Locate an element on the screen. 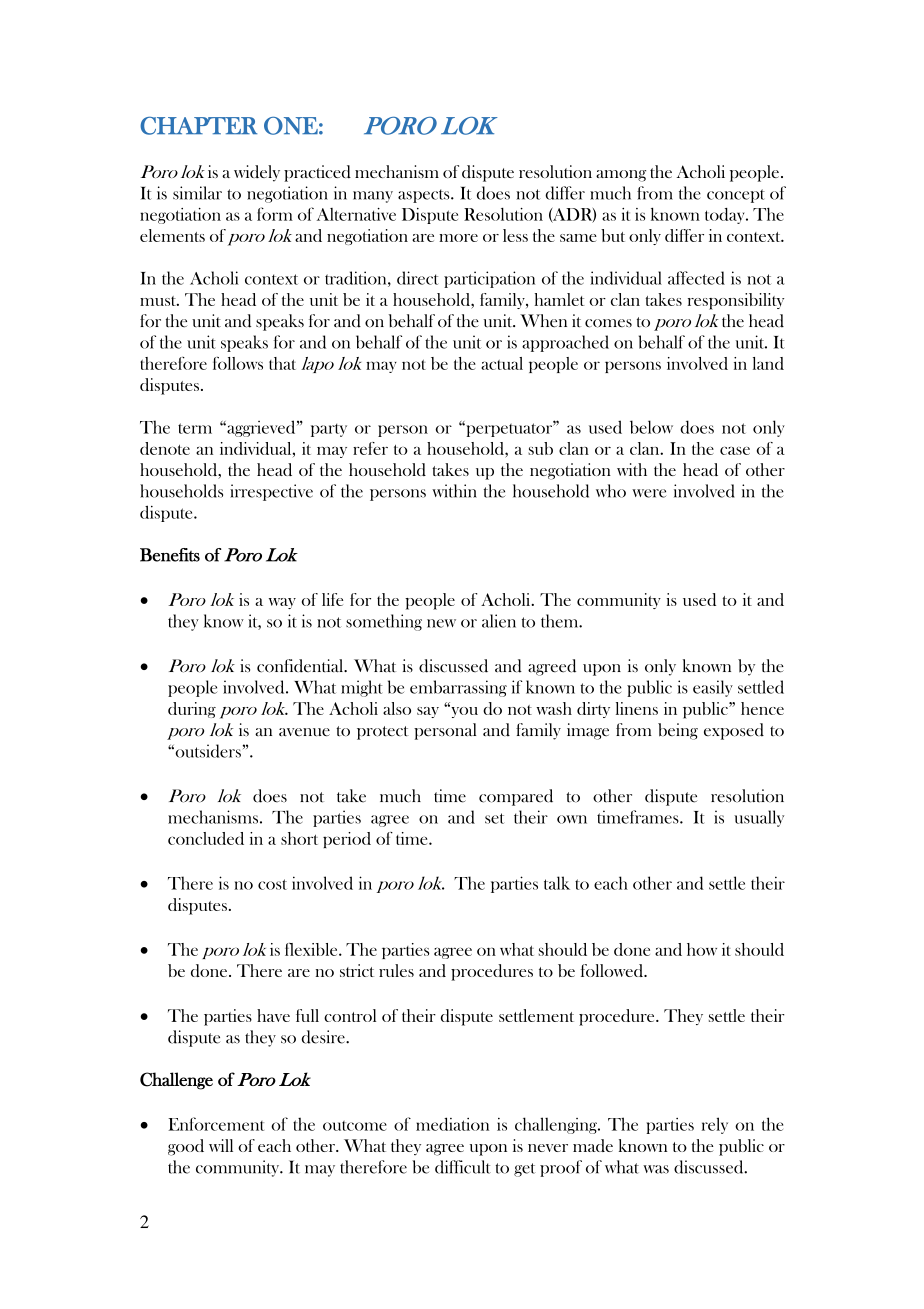 Image resolution: width=924 pixels, height=1309 pixels. concept is located at coordinates (736, 196).
